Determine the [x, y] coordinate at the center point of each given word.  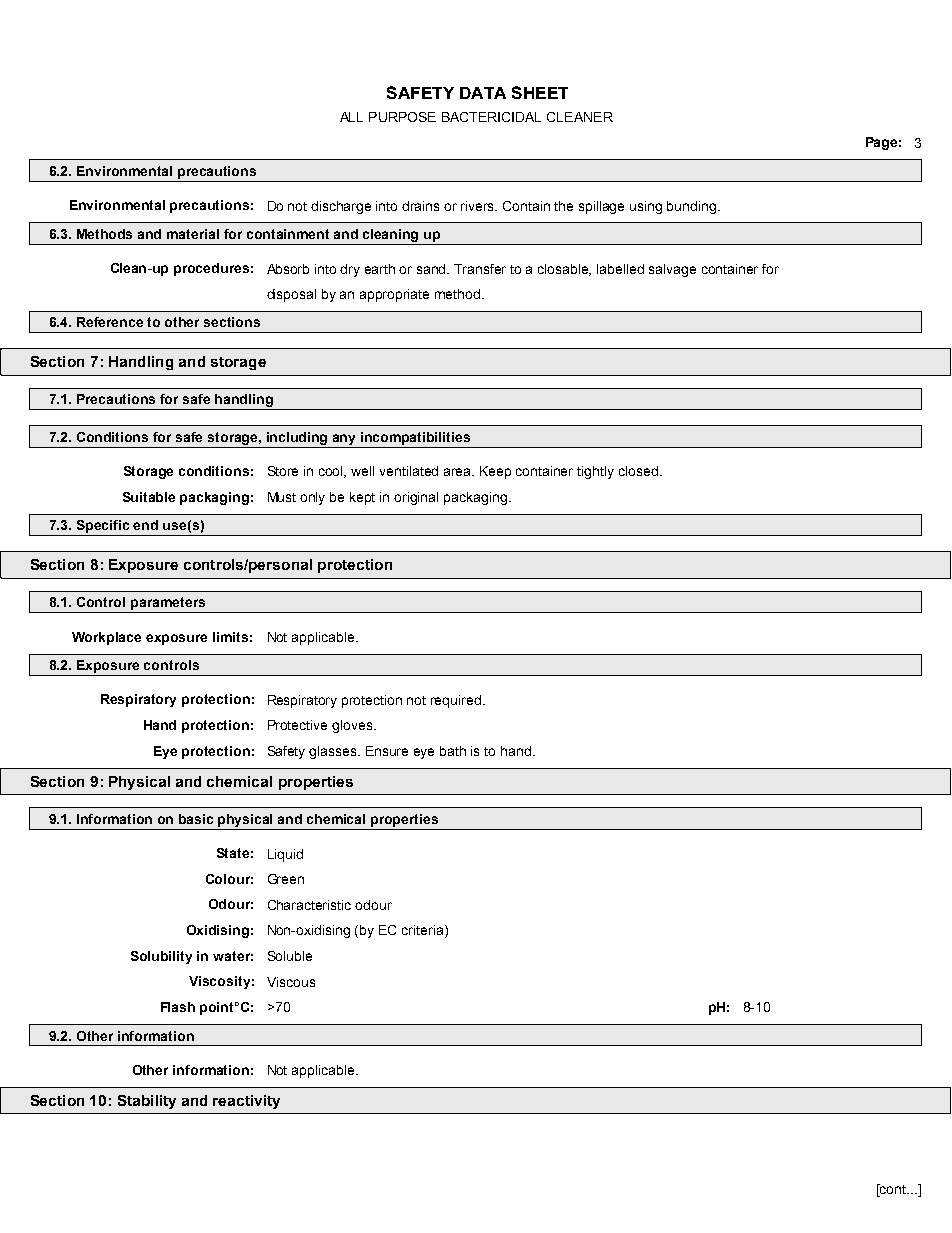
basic [196, 819]
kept [362, 498]
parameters [168, 605]
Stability [147, 1102]
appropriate [394, 295]
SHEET [540, 92]
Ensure [387, 751]
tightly [595, 472]
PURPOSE [402, 117]
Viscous [291, 982]
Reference [110, 322]
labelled [620, 269]
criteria [424, 931]
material [193, 234]
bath [453, 751]
